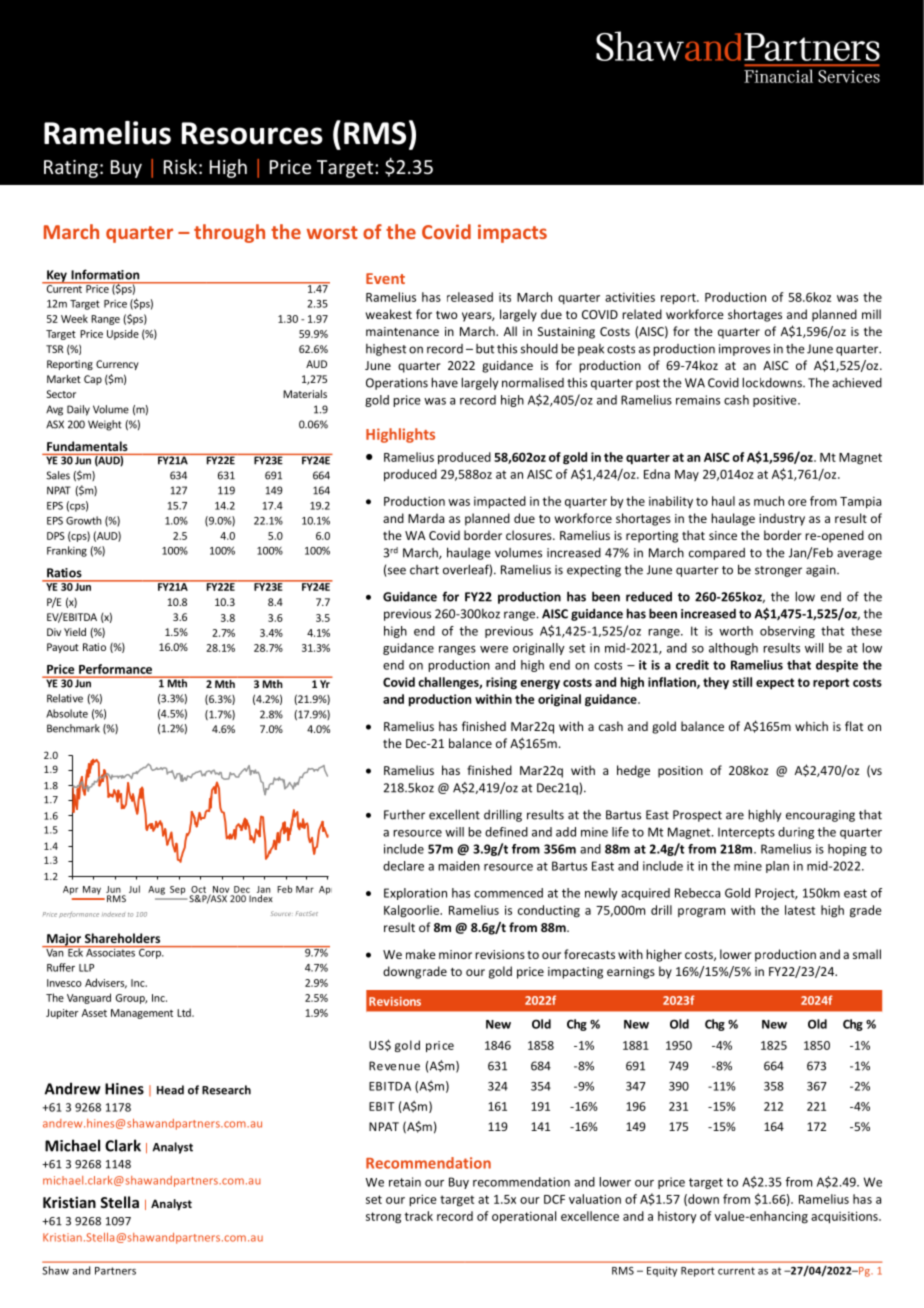  I want to click on impacts, so click(512, 233).
